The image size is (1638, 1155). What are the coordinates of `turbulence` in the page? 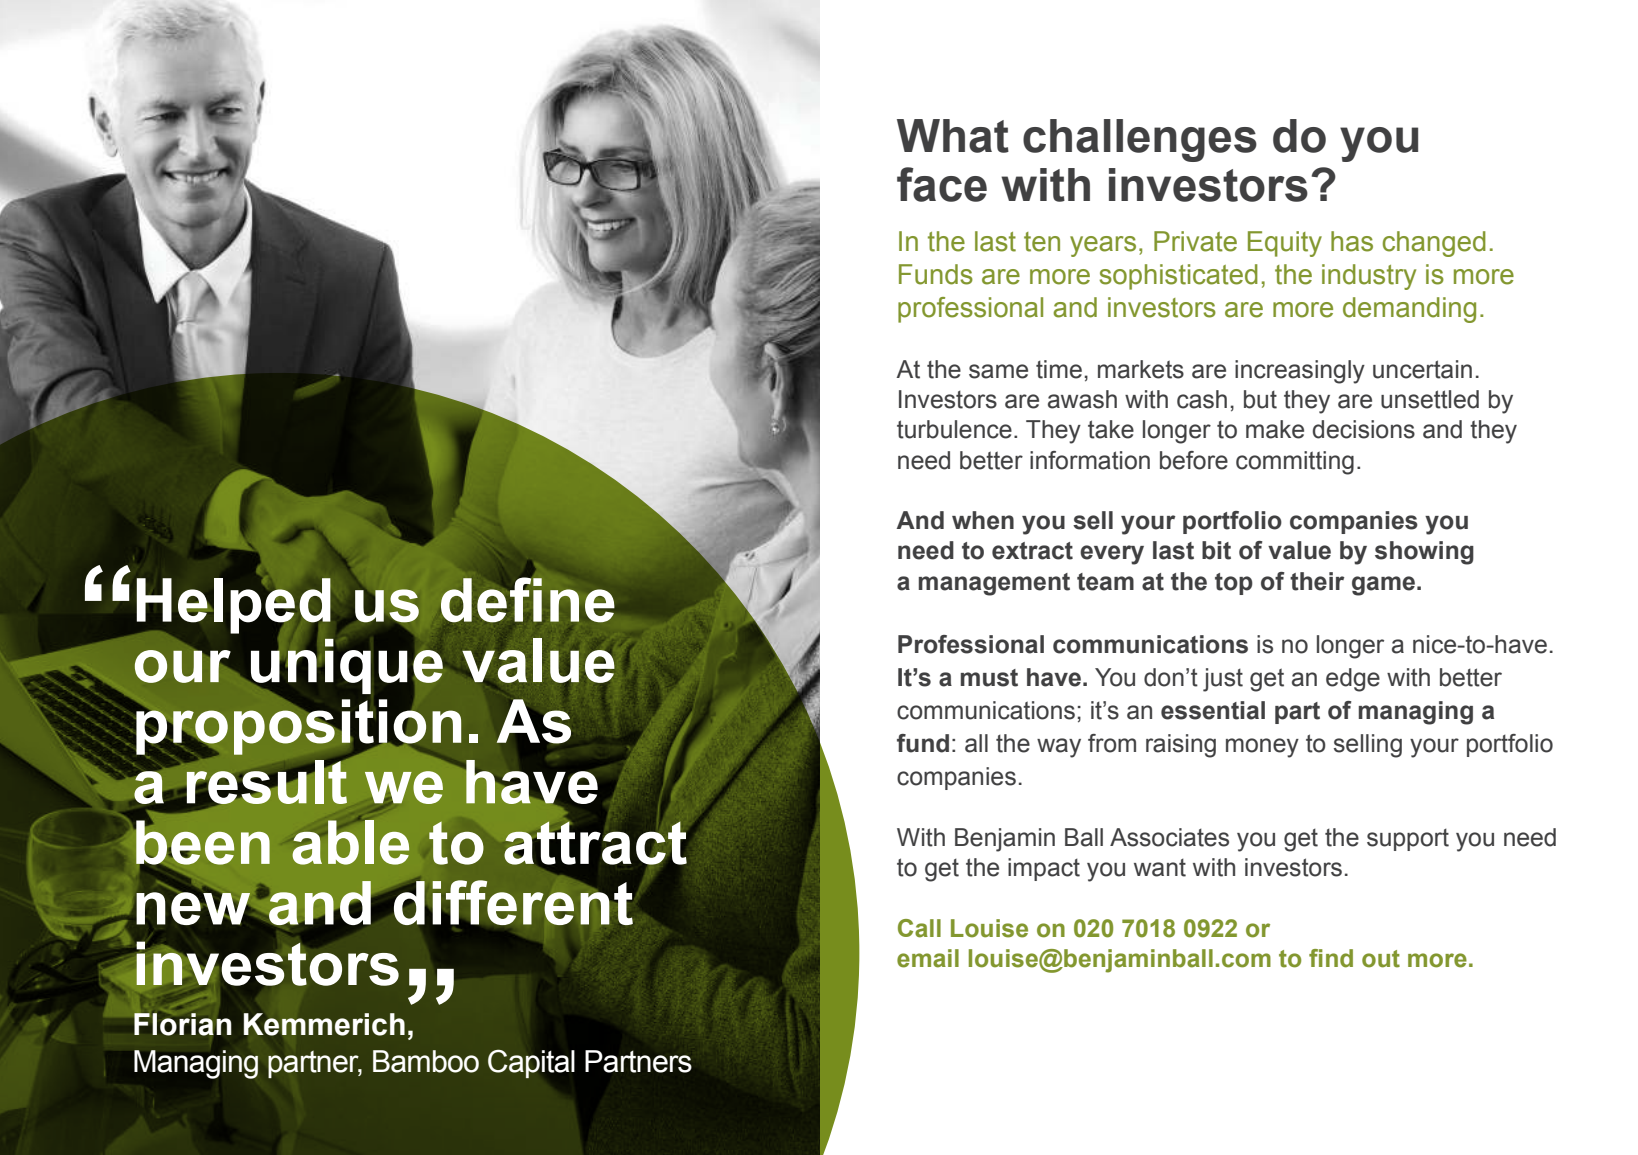 It's located at (954, 429).
